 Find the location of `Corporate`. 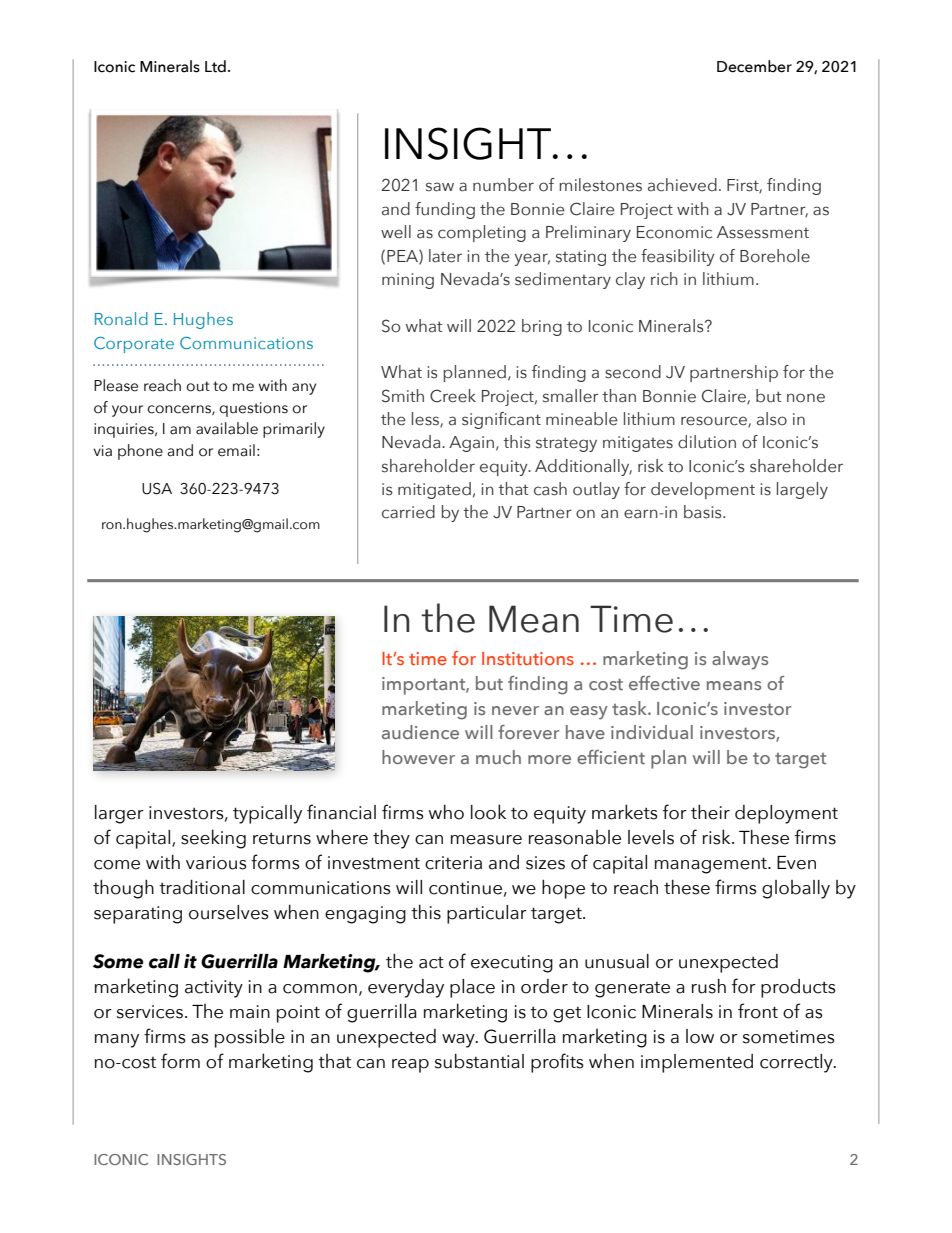

Corporate is located at coordinates (134, 345).
